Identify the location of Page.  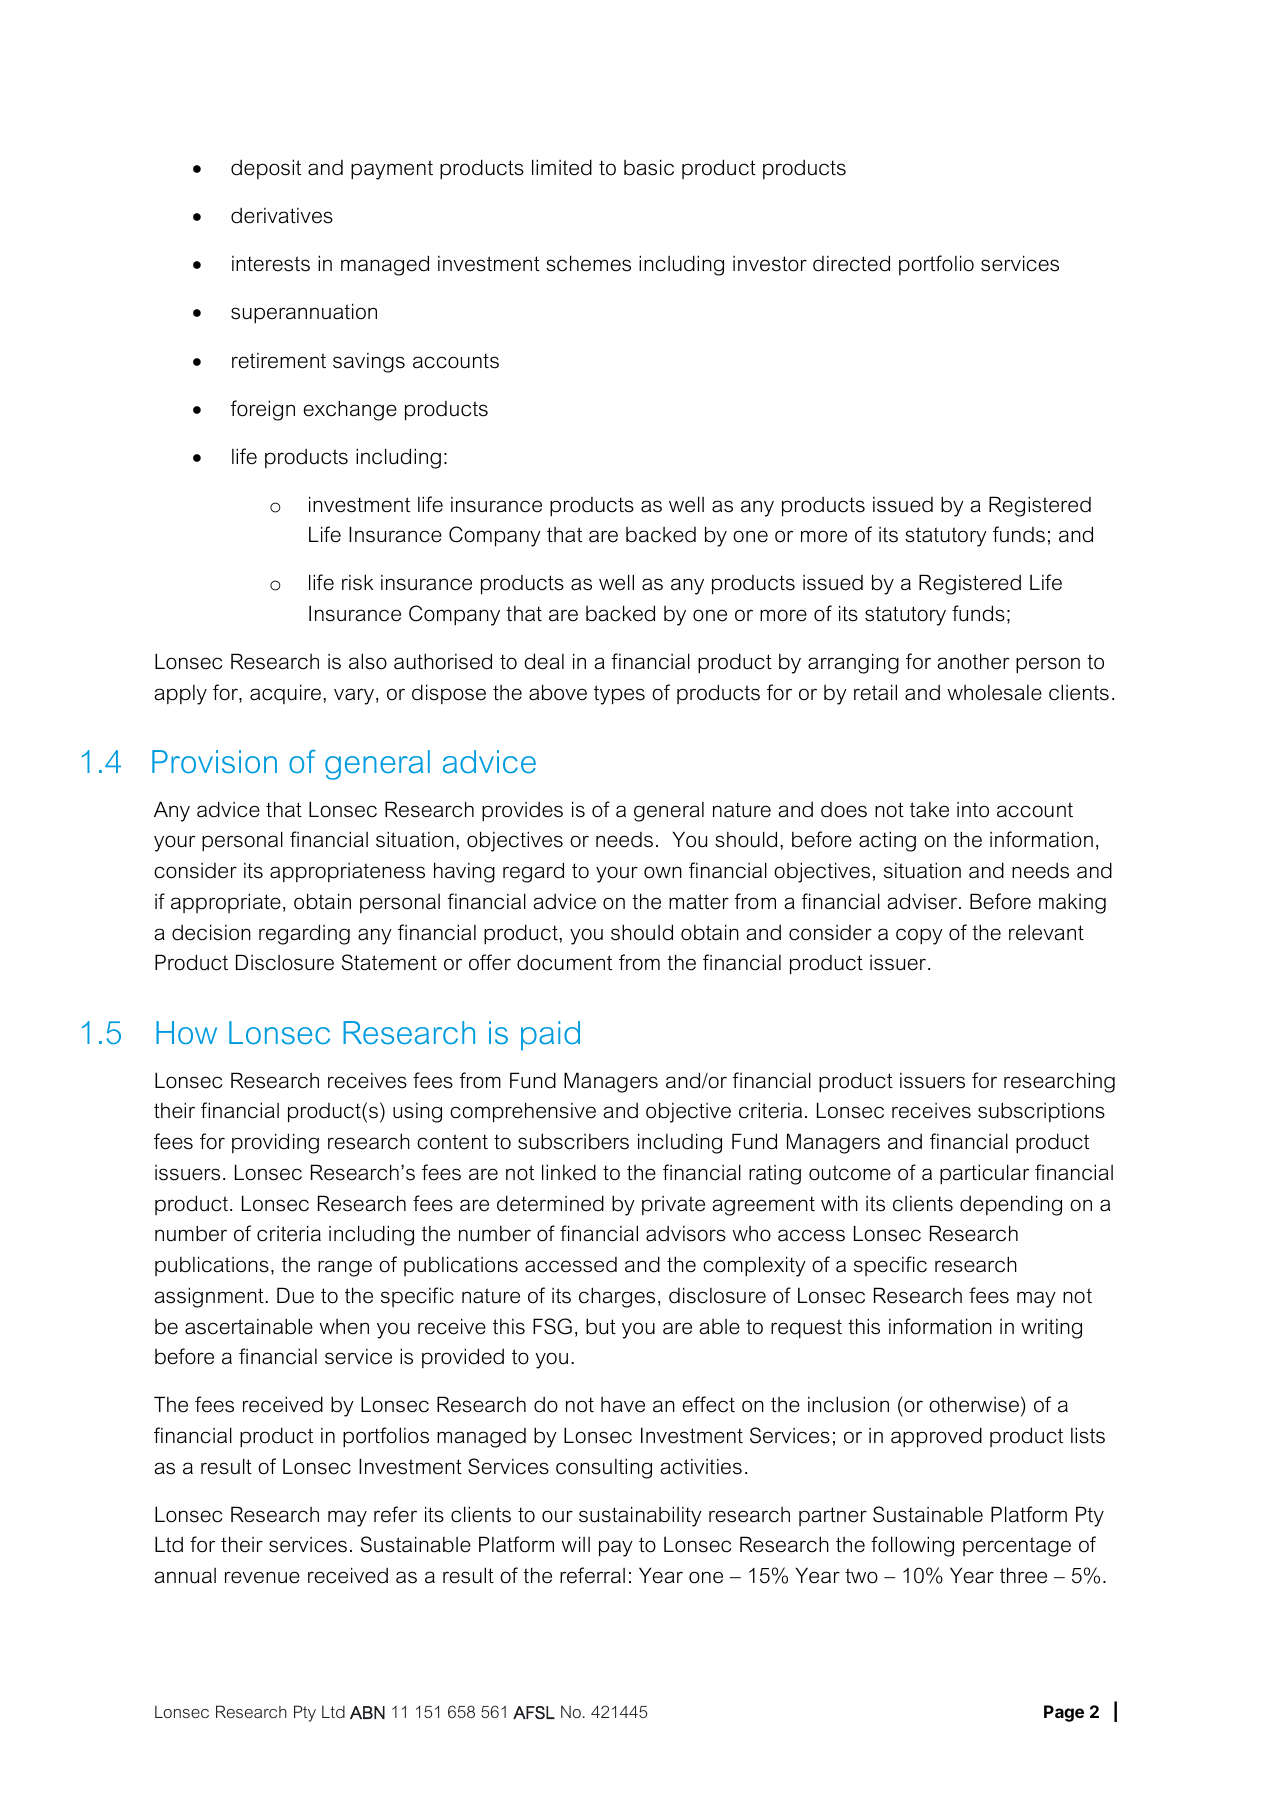
(1064, 1713).
